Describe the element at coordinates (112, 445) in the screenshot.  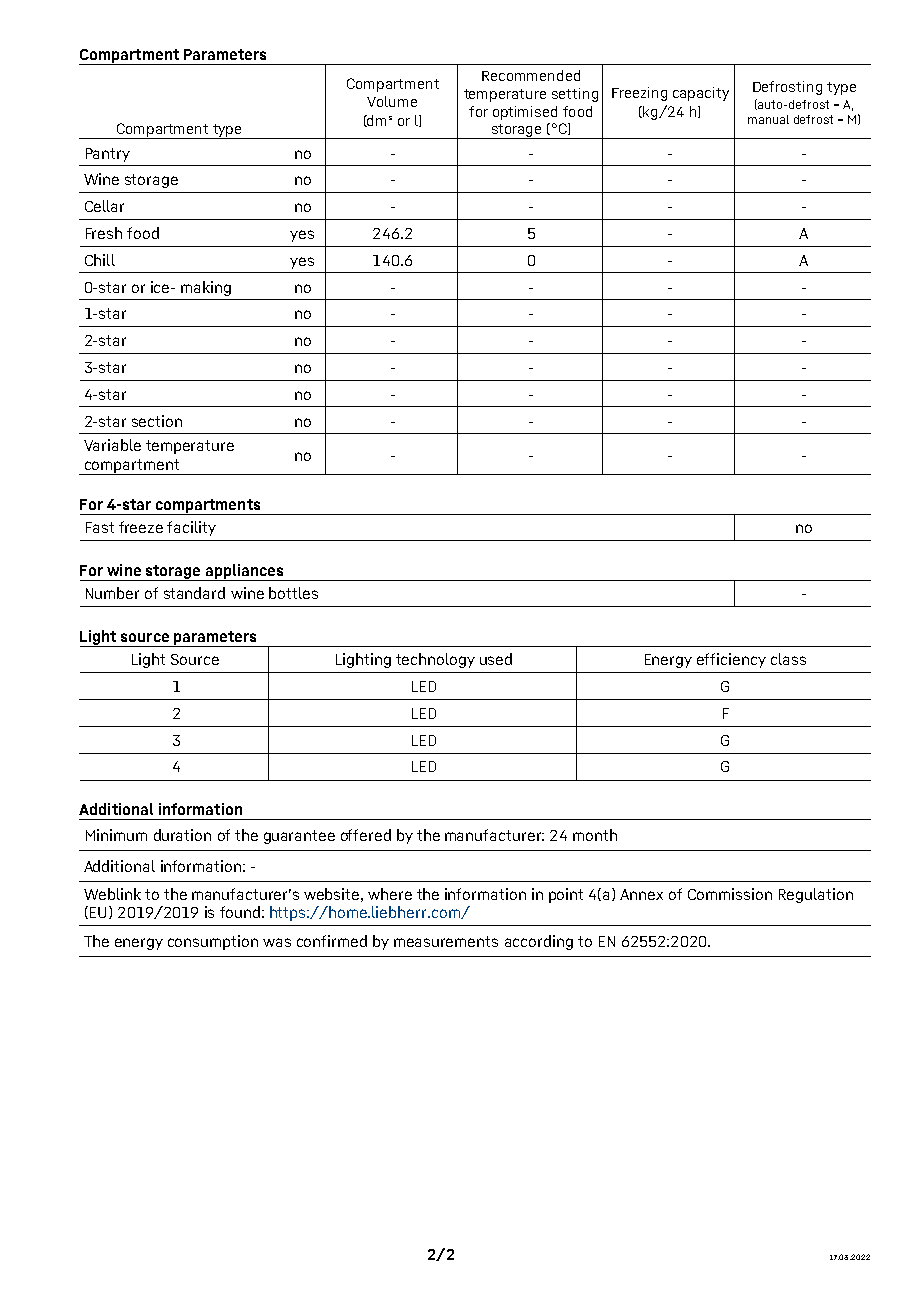
I see `Variable` at that location.
